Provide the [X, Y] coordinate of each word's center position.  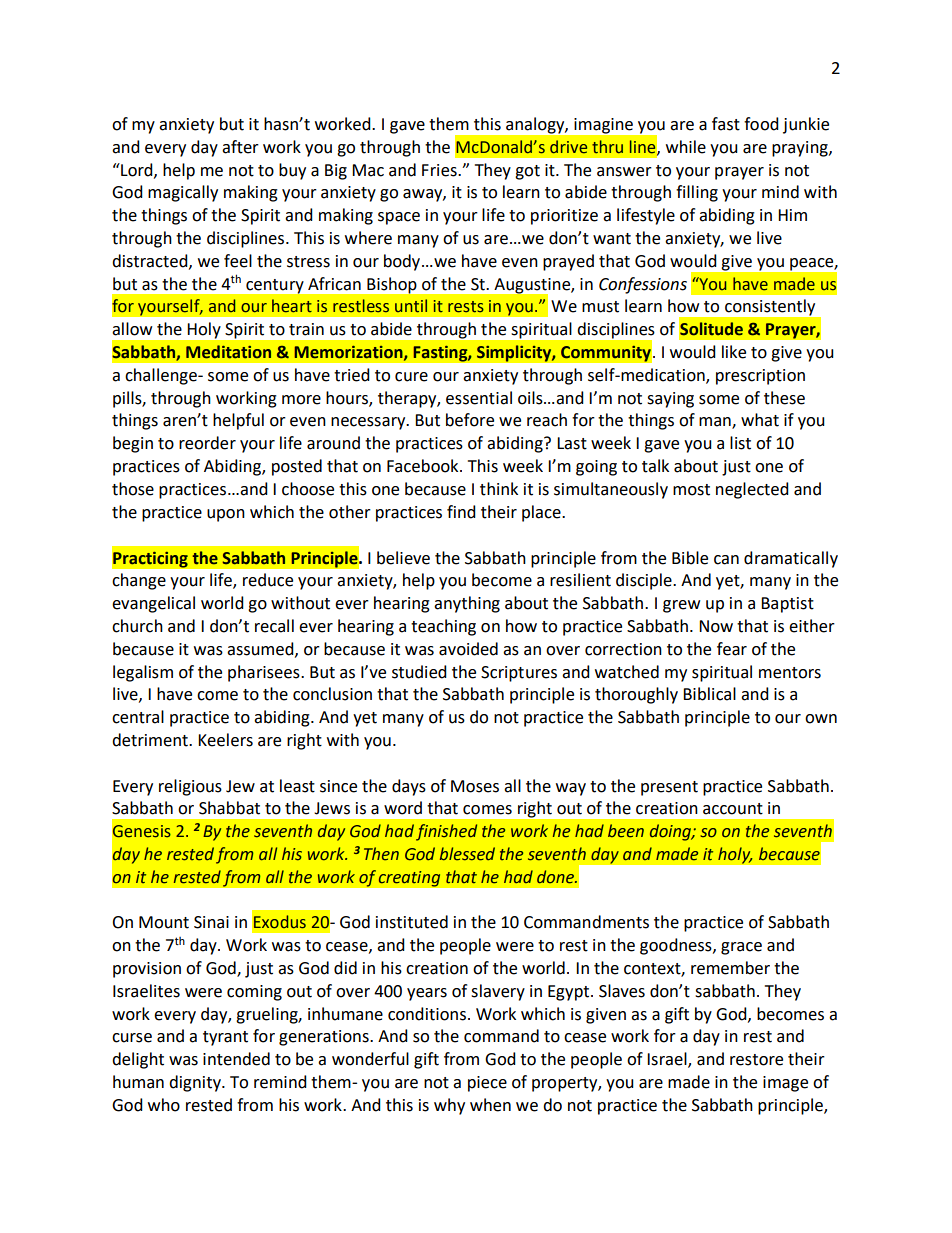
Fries [440, 170]
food [761, 124]
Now [716, 626]
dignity [196, 1083]
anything [467, 604]
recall [274, 626]
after [240, 147]
